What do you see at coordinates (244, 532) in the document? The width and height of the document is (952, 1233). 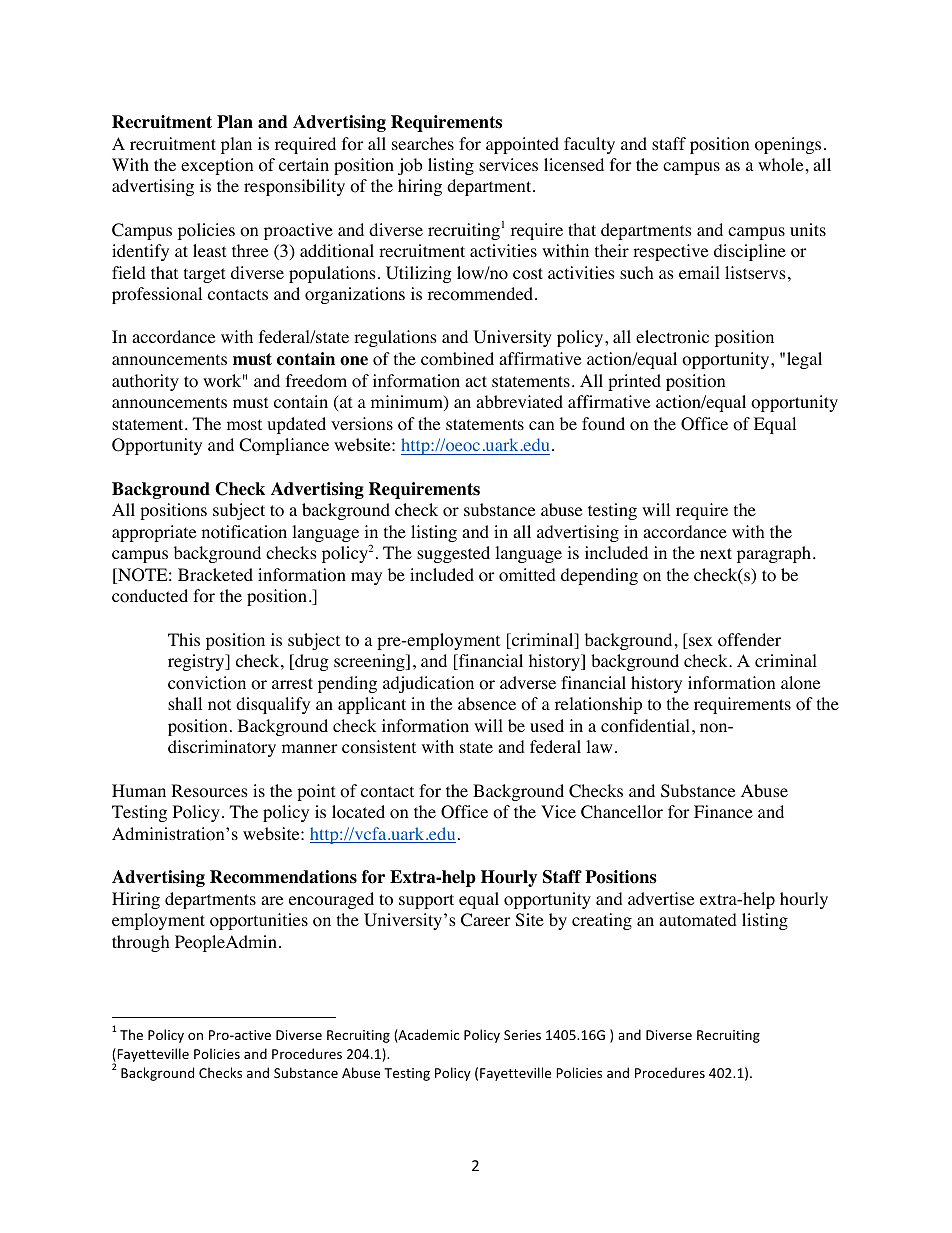 I see `notification` at bounding box center [244, 532].
